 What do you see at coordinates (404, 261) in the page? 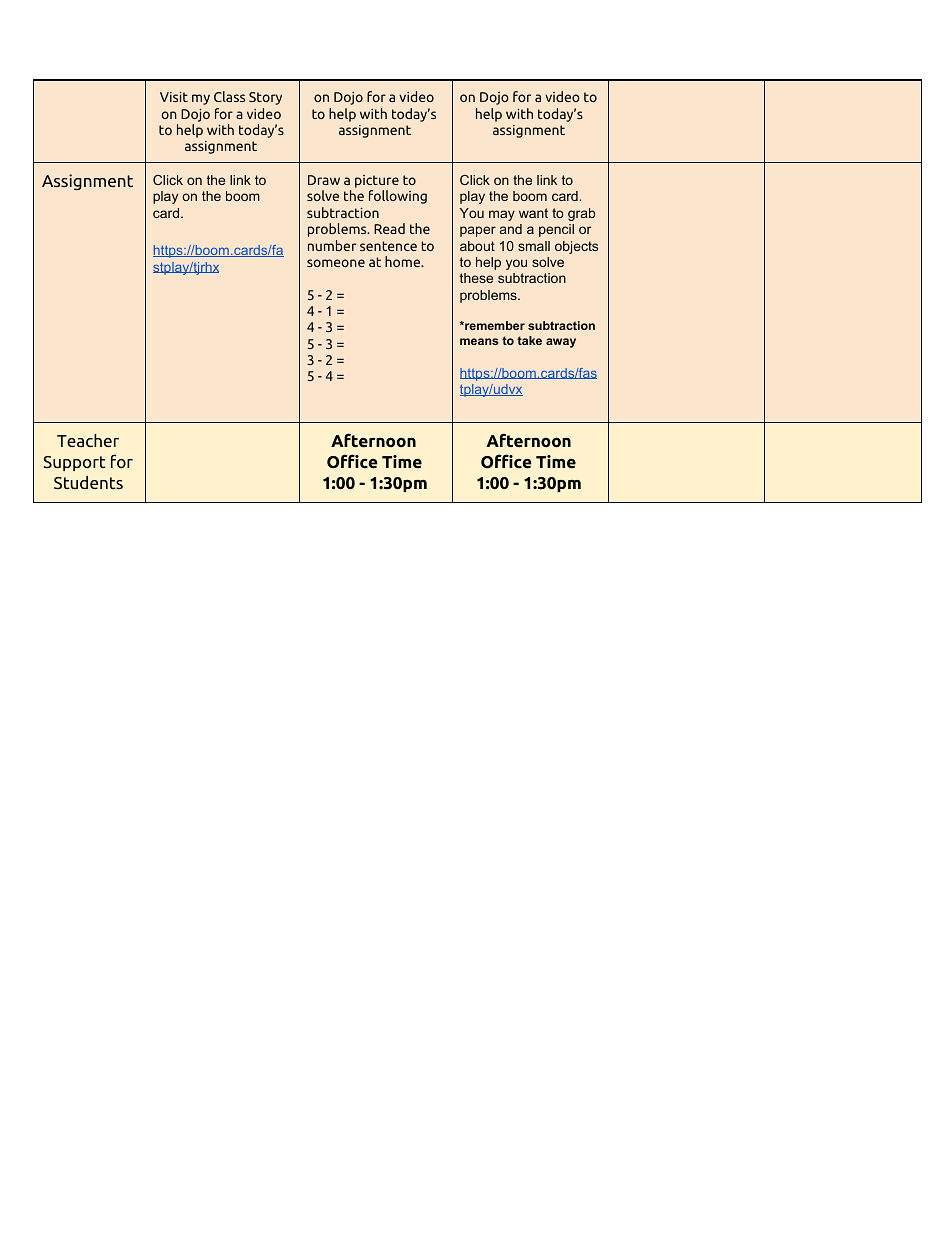
I see `home` at bounding box center [404, 261].
